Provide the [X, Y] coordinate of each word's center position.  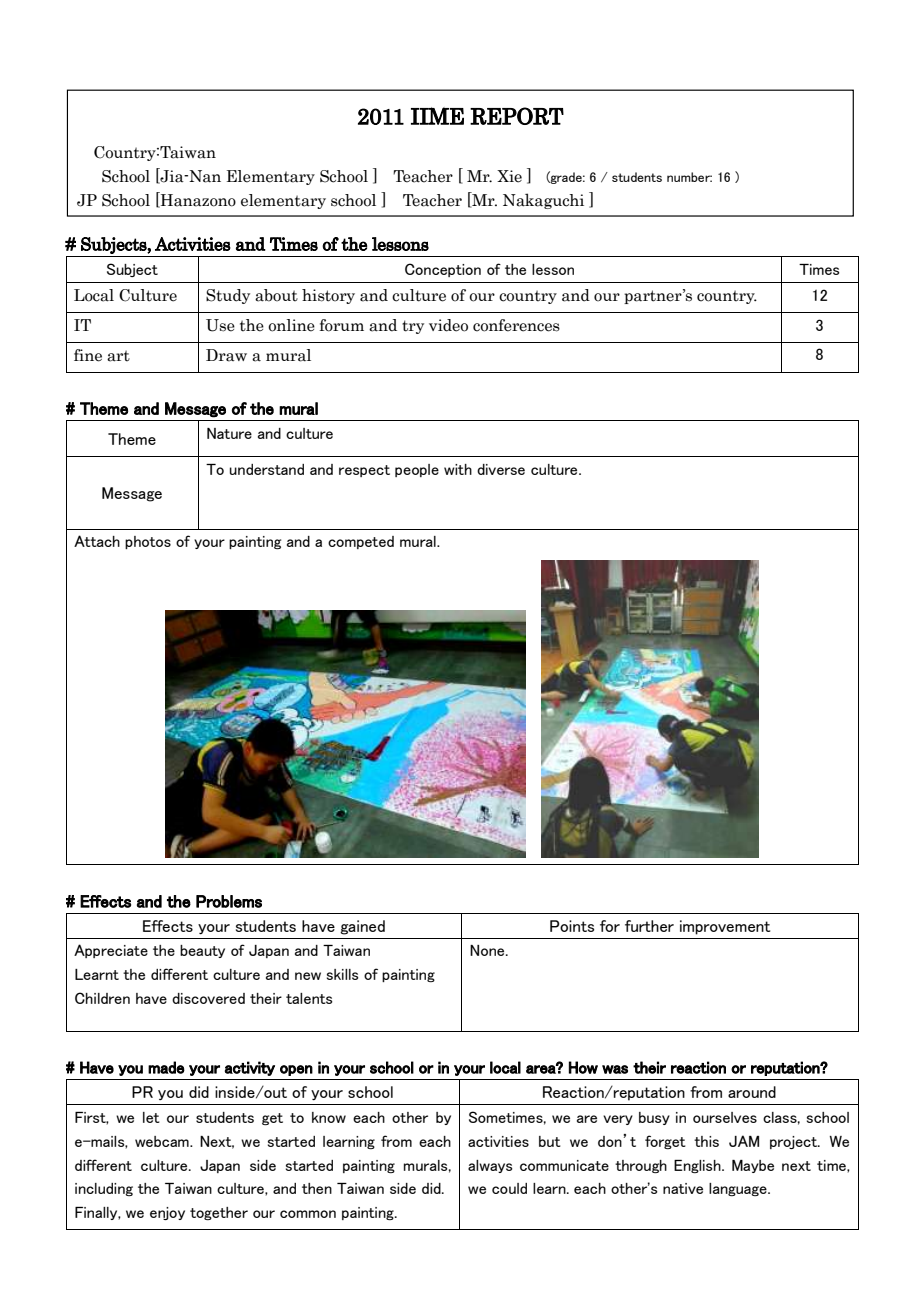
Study [228, 296]
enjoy [167, 1213]
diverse [501, 469]
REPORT [517, 116]
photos [148, 542]
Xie [509, 176]
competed [361, 542]
